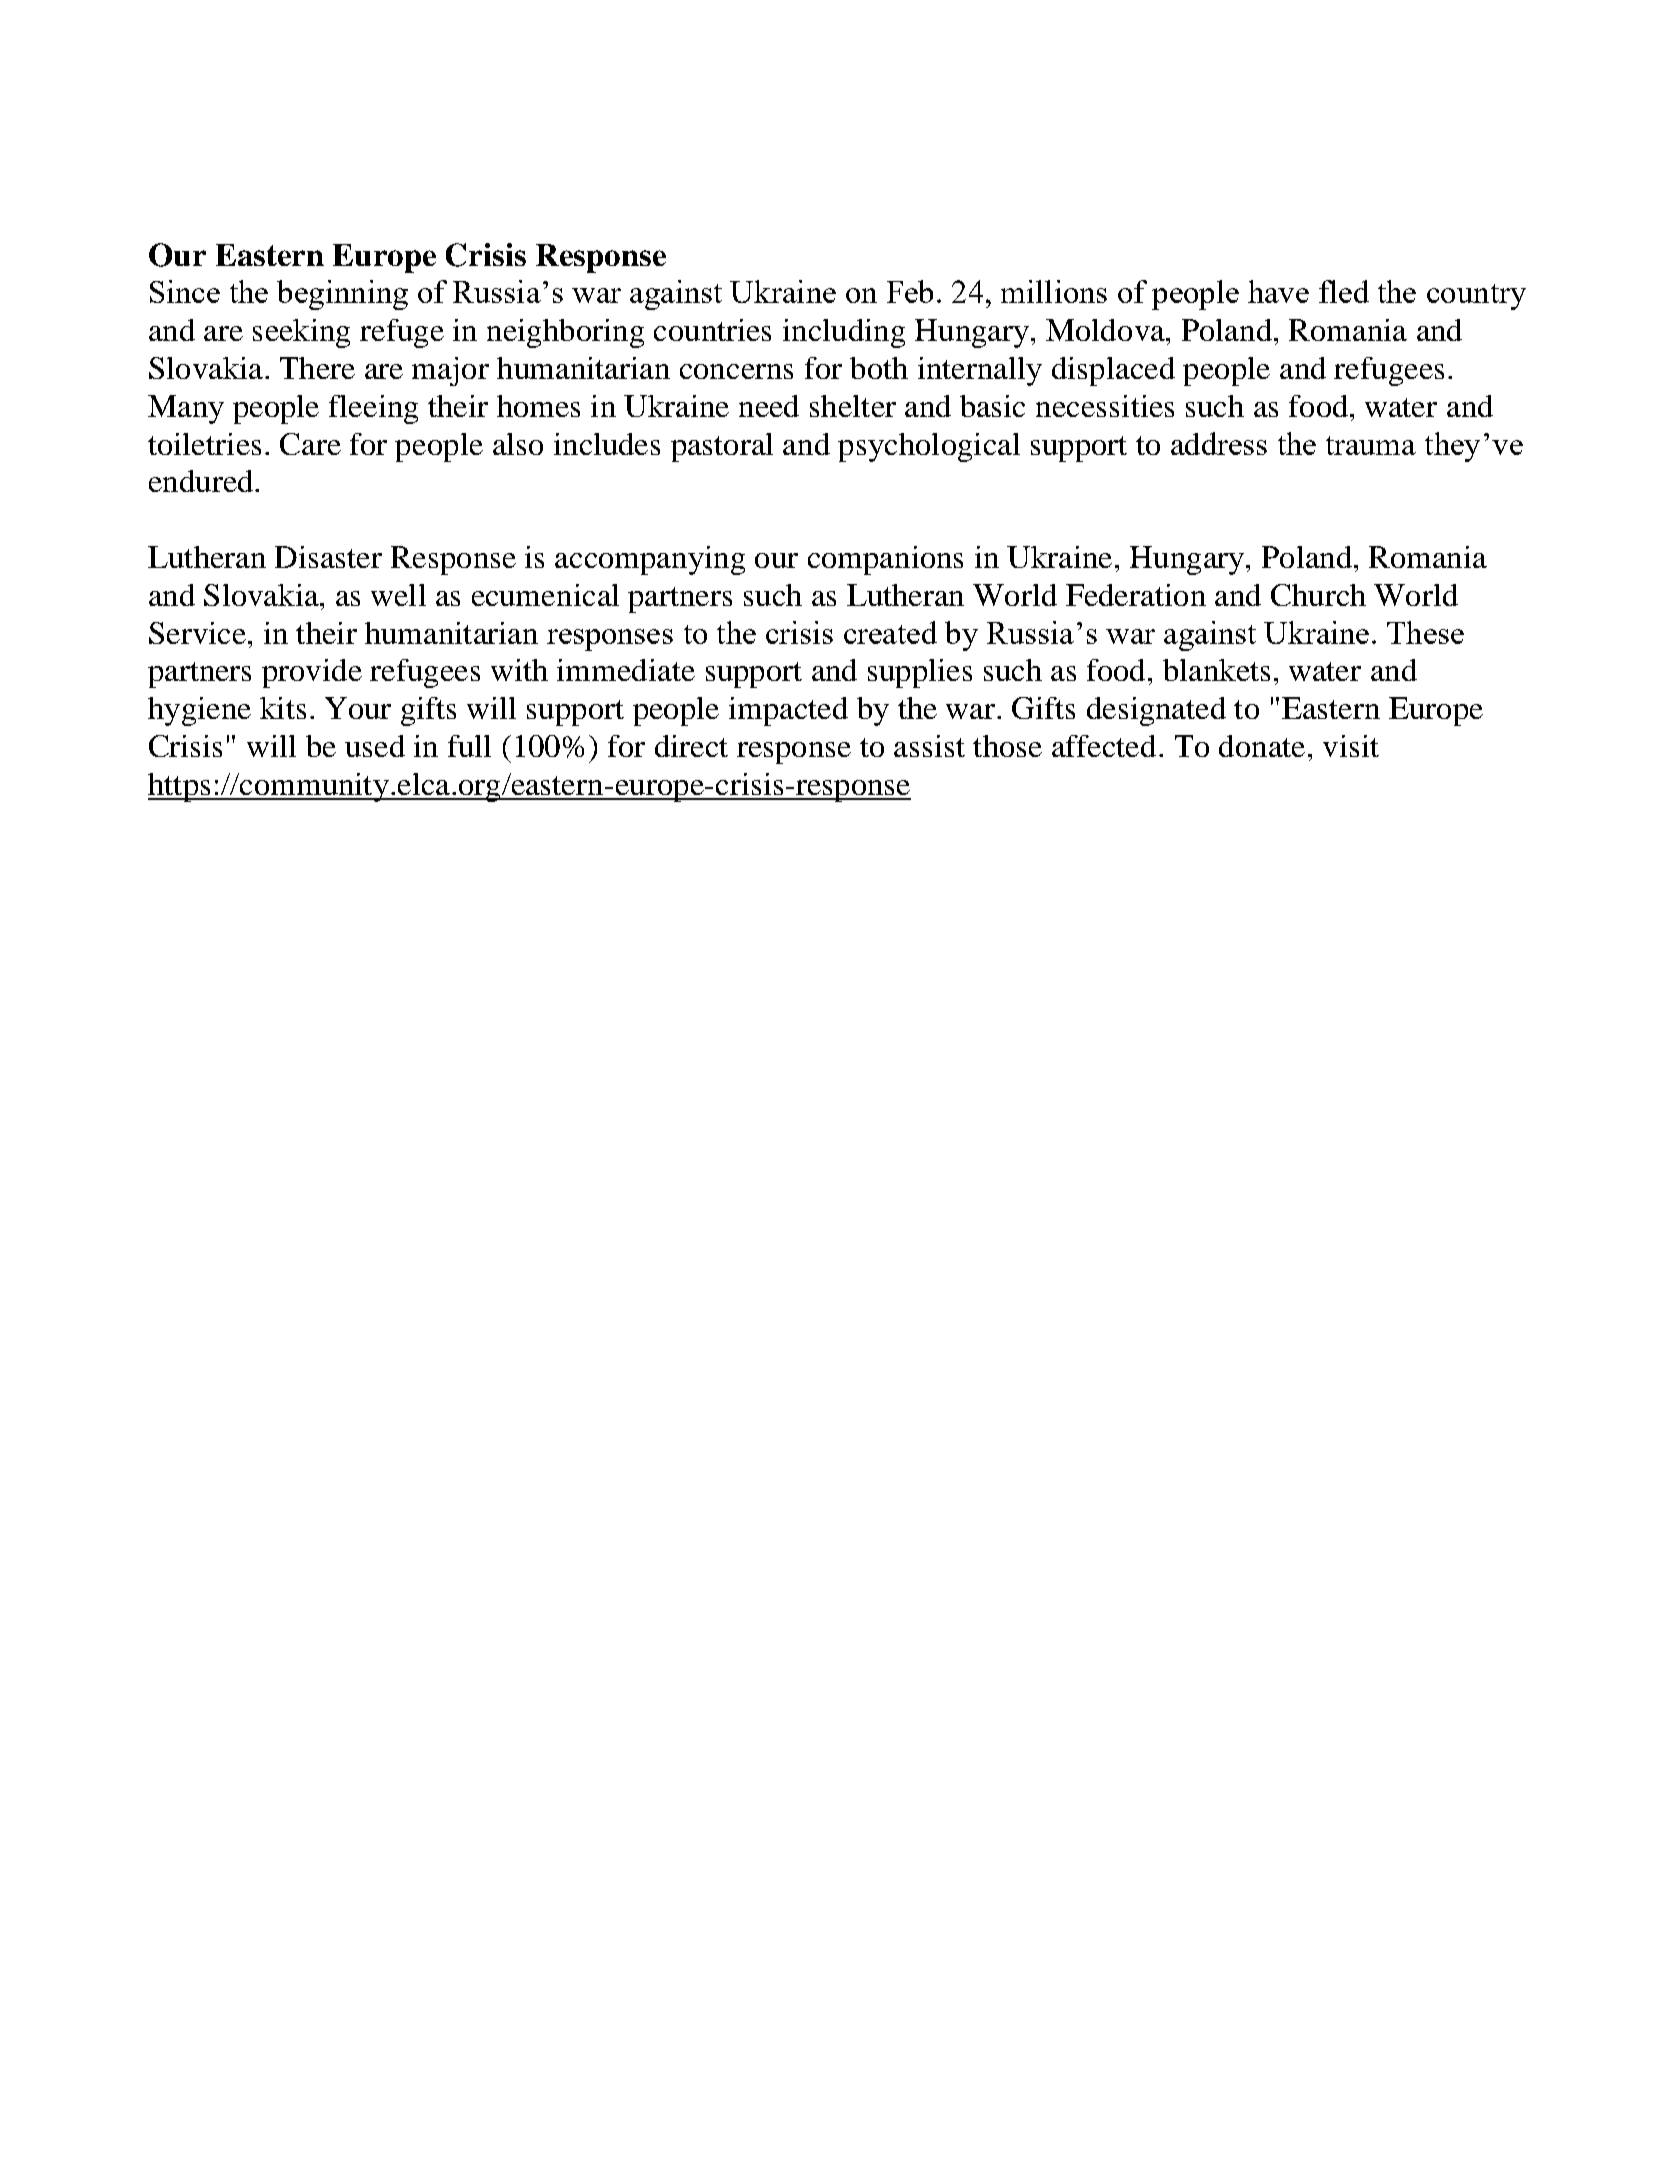 The image size is (1676, 2169). What do you see at coordinates (929, 447) in the screenshot?
I see `psychological` at bounding box center [929, 447].
